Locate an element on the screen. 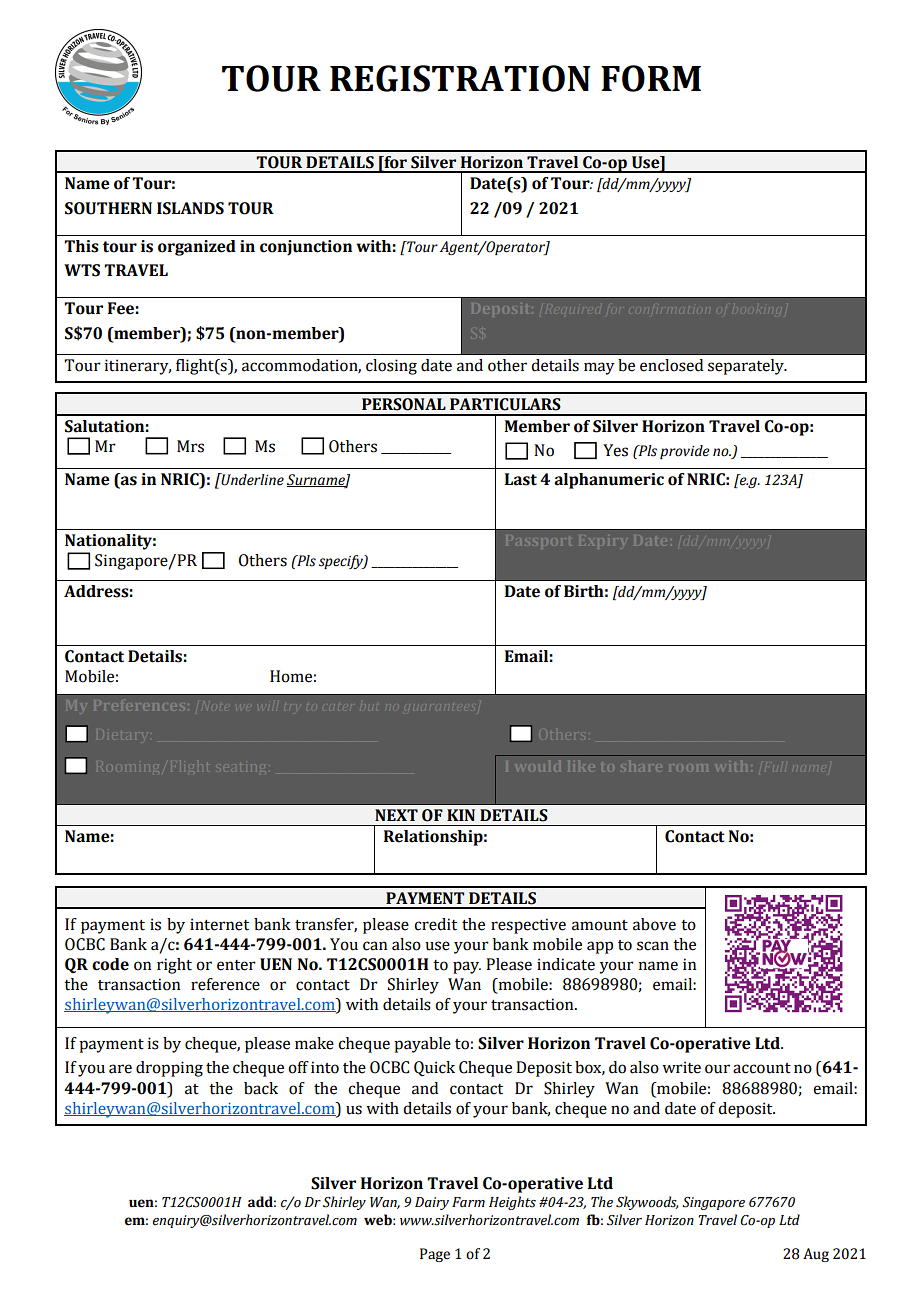 The height and width of the screenshot is (1307, 924). alphanumeric is located at coordinates (609, 481).
